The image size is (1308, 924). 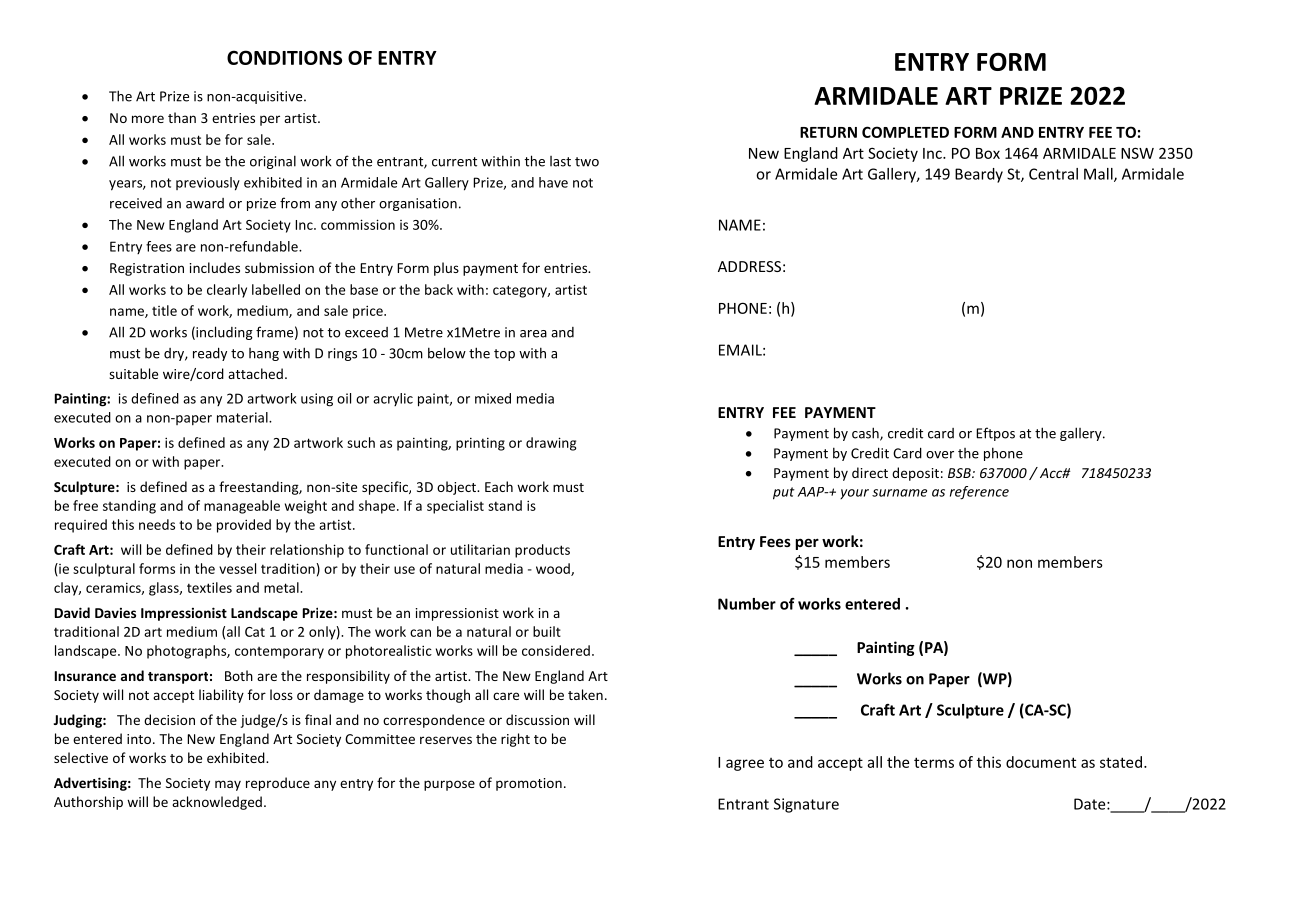 I want to click on last, so click(x=560, y=161).
